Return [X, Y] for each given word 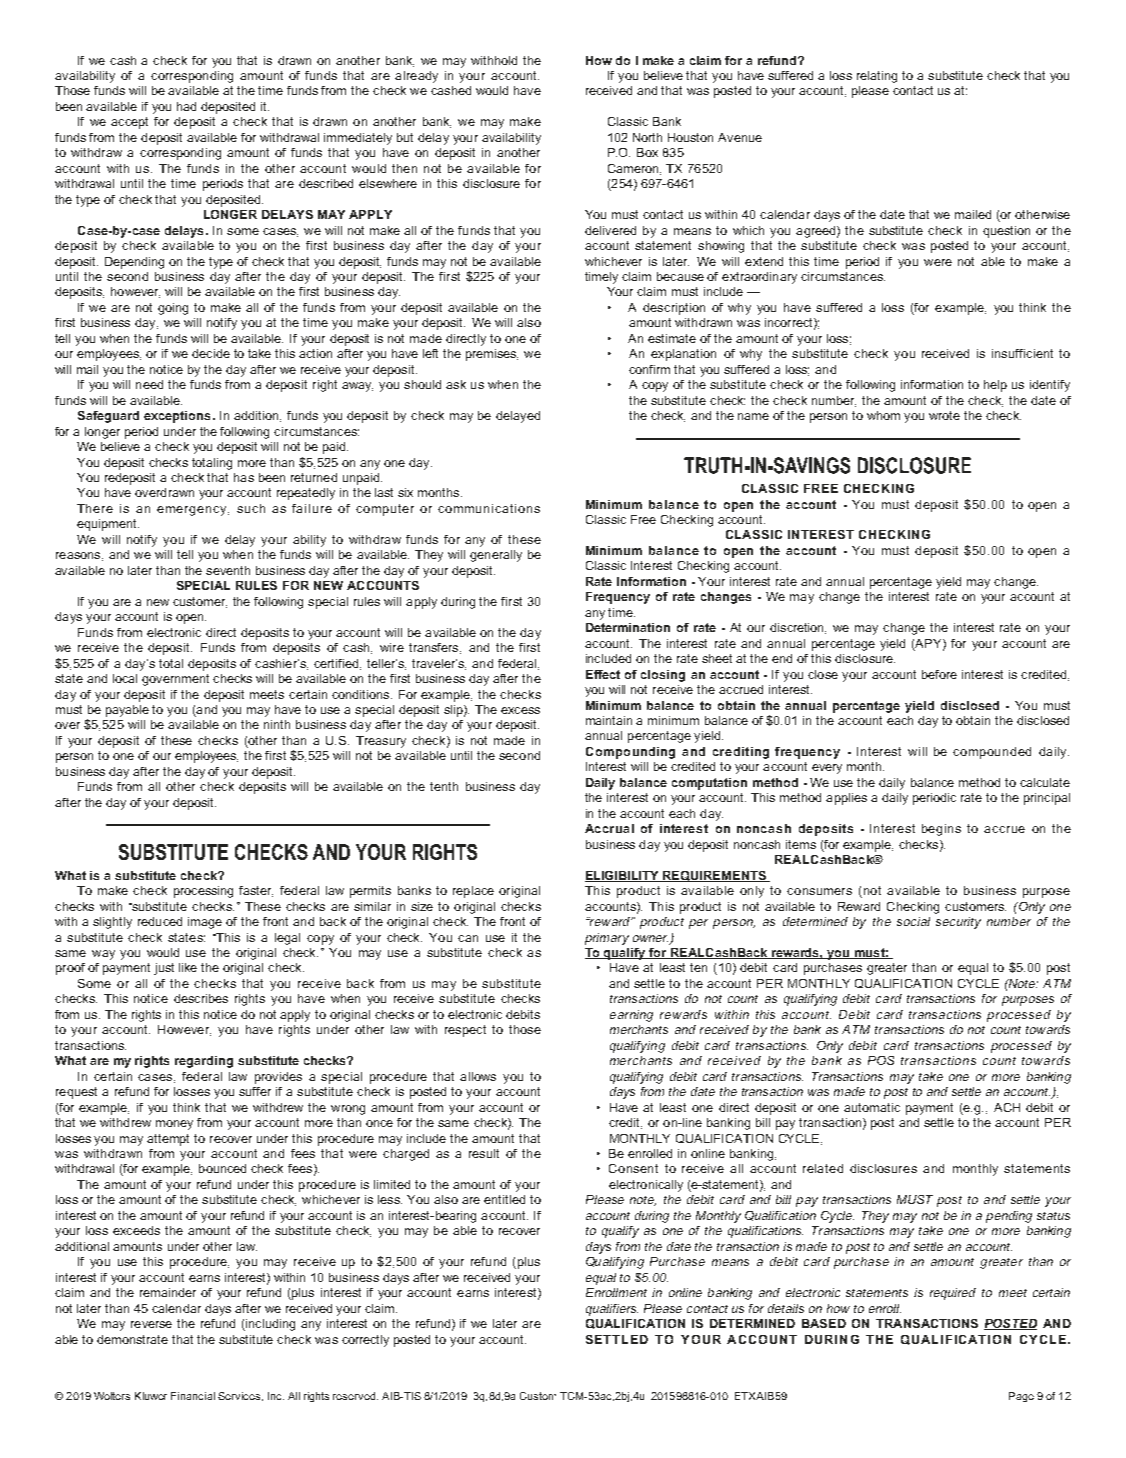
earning [631, 1016]
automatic [872, 1107]
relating [877, 77]
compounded [992, 753]
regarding [204, 1062]
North [647, 137]
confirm [649, 369]
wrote [944, 415]
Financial [193, 1396]
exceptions [177, 417]
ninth [277, 724]
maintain [609, 720]
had [186, 106]
